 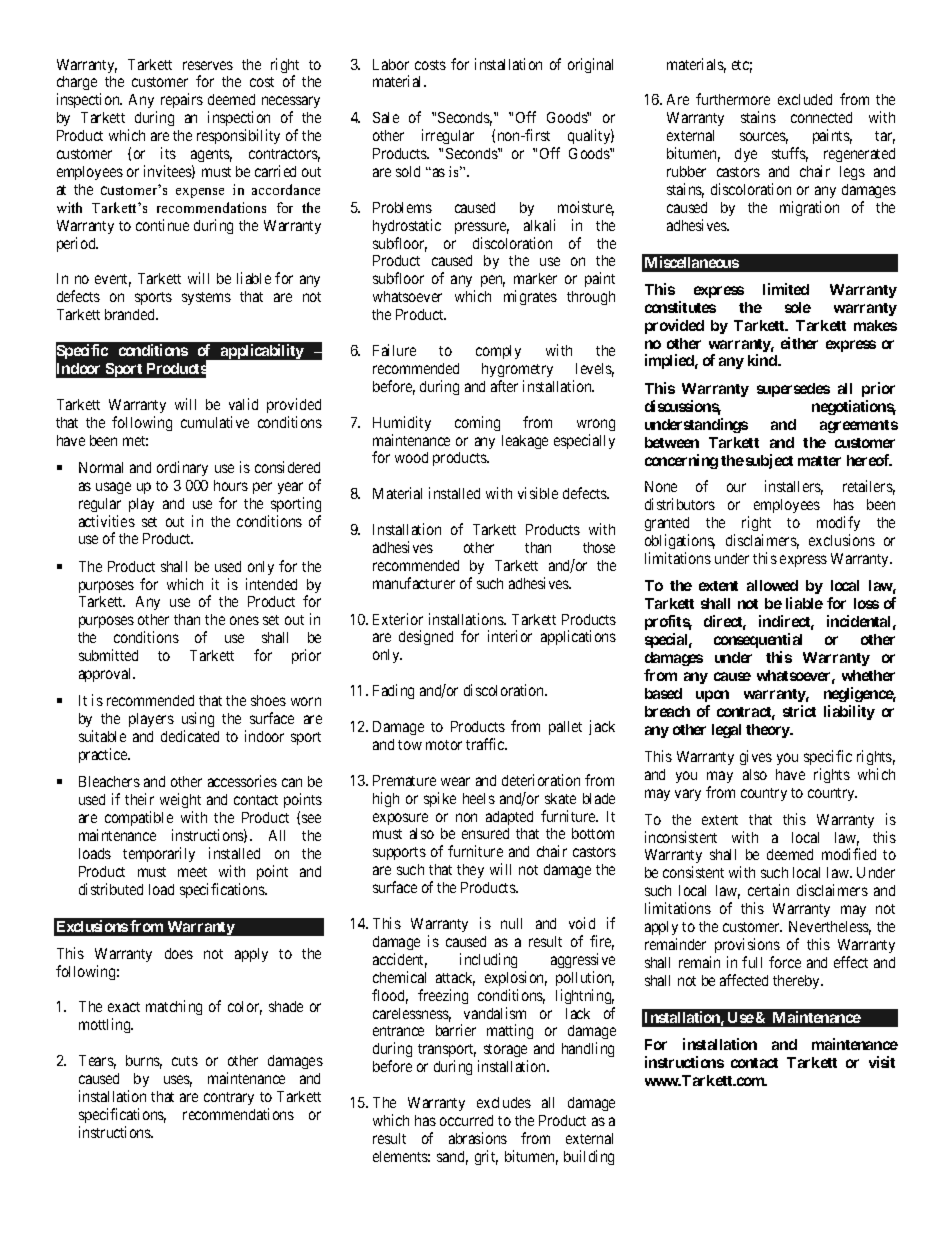 I want to click on weight, so click(x=180, y=802).
